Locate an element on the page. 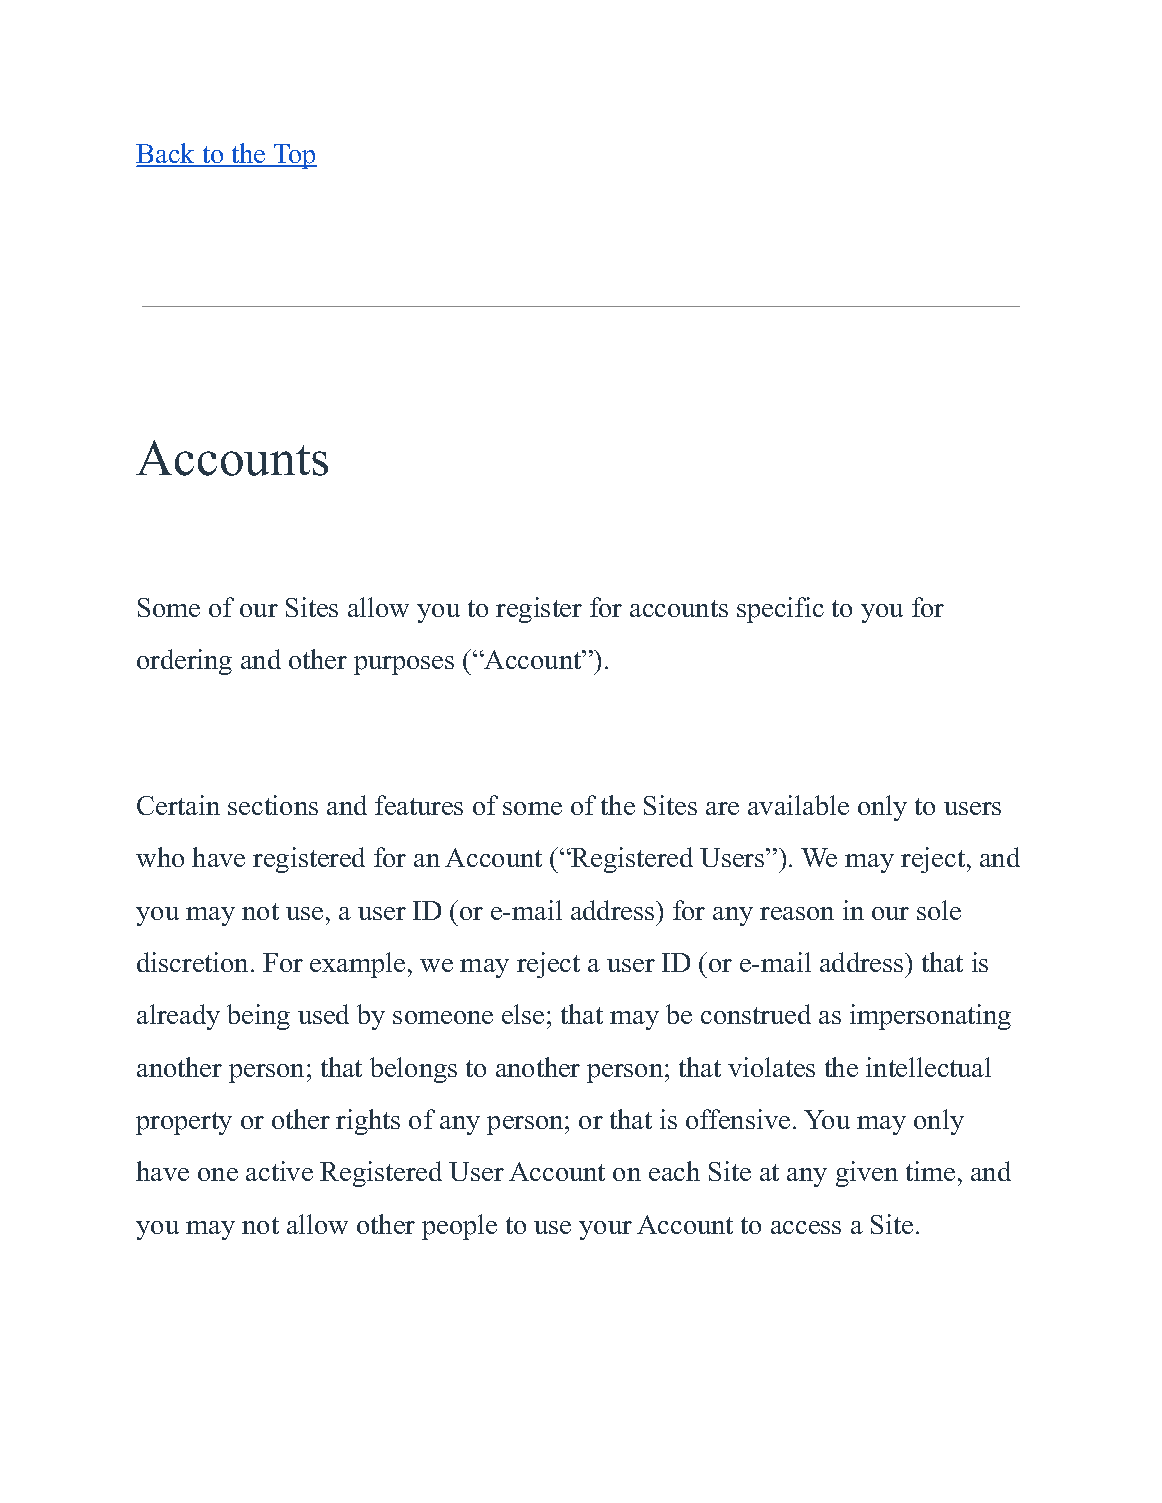 The height and width of the document is (1503, 1162). given is located at coordinates (867, 1174).
